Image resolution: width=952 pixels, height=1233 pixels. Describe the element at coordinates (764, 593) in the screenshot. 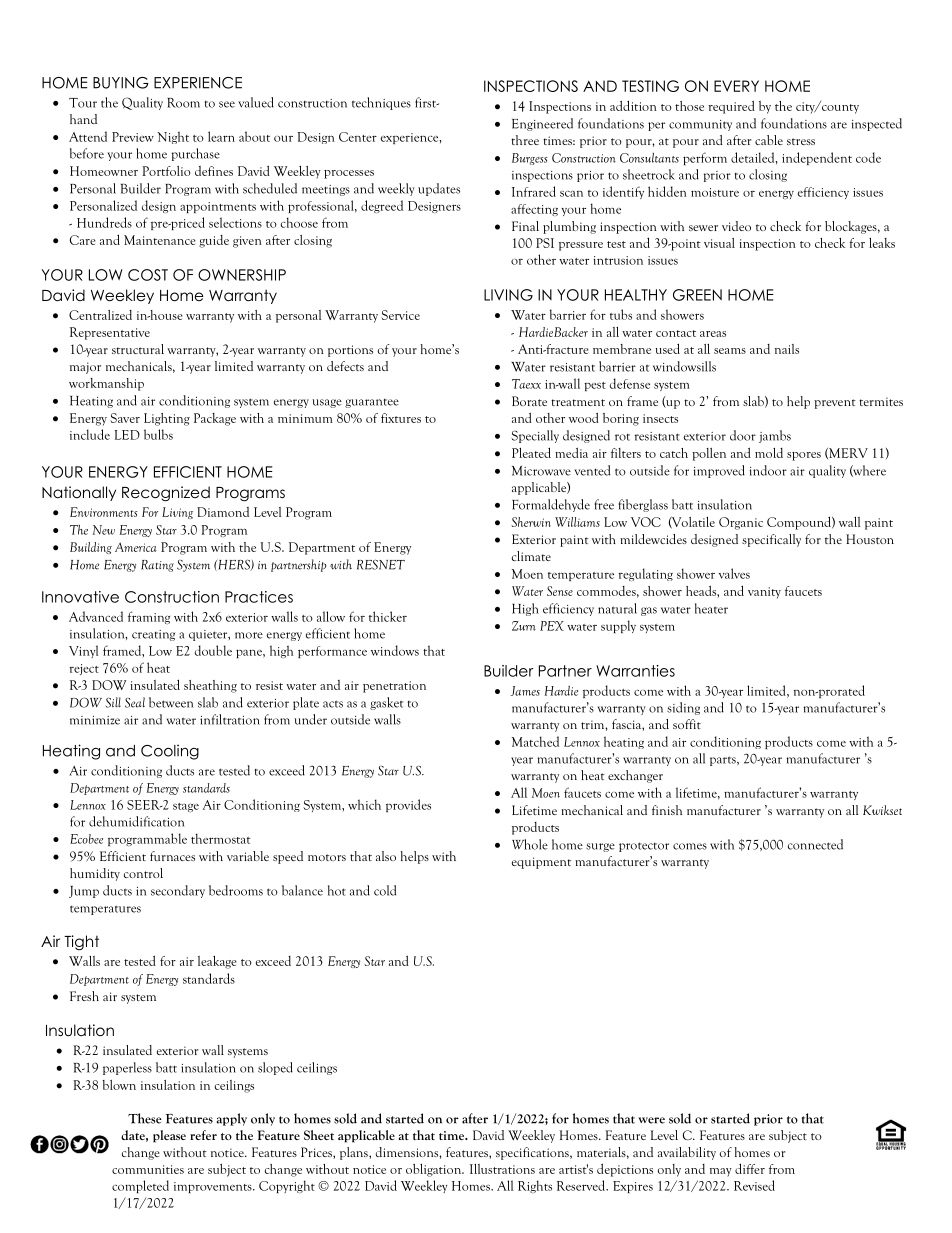

I see `vanity` at that location.
